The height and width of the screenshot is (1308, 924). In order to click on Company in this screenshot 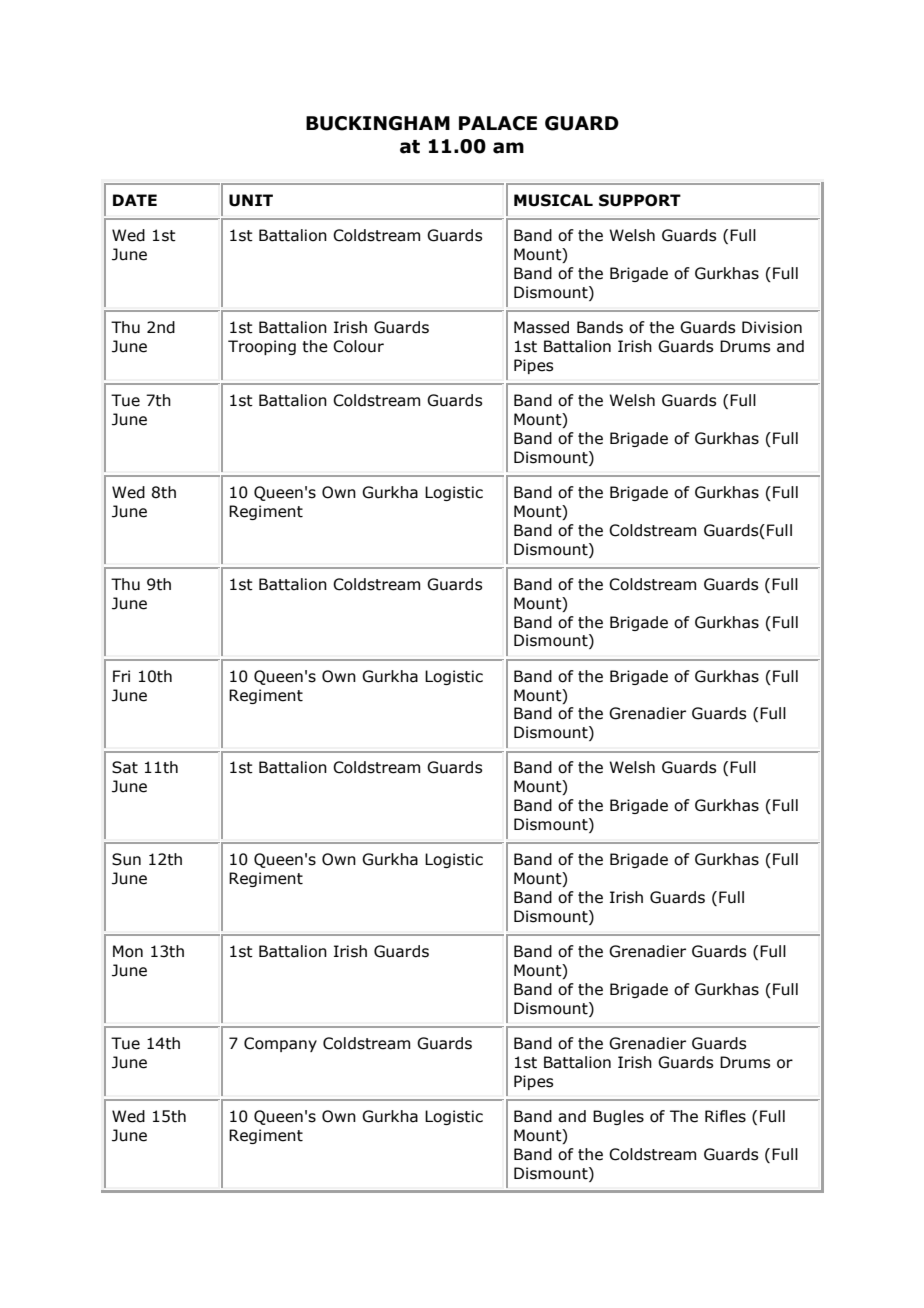, I will do `click(280, 1044)`.
